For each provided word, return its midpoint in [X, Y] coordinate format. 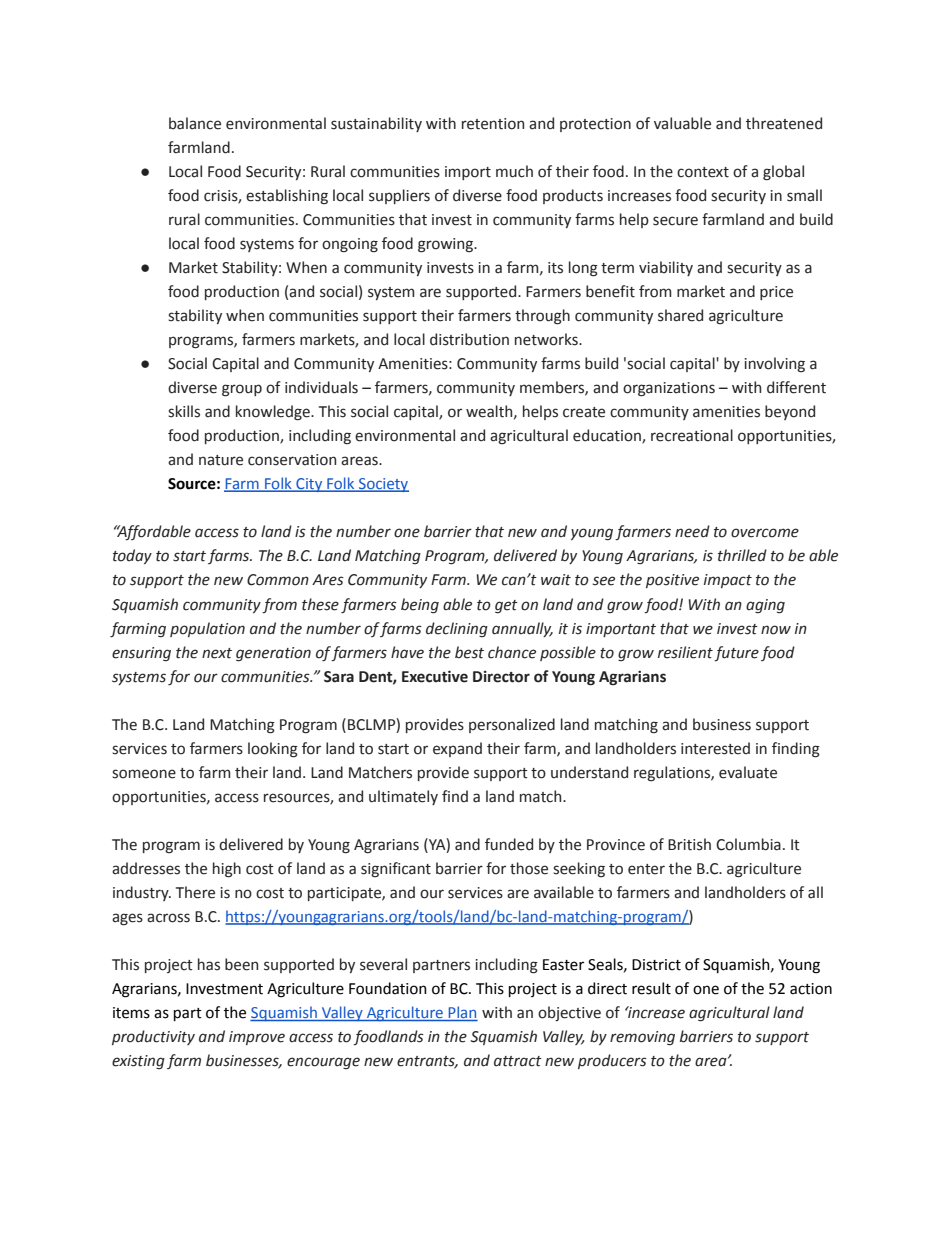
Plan [462, 1013]
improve [257, 1038]
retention [493, 124]
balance [195, 123]
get [506, 607]
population [207, 629]
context [703, 172]
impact [728, 581]
